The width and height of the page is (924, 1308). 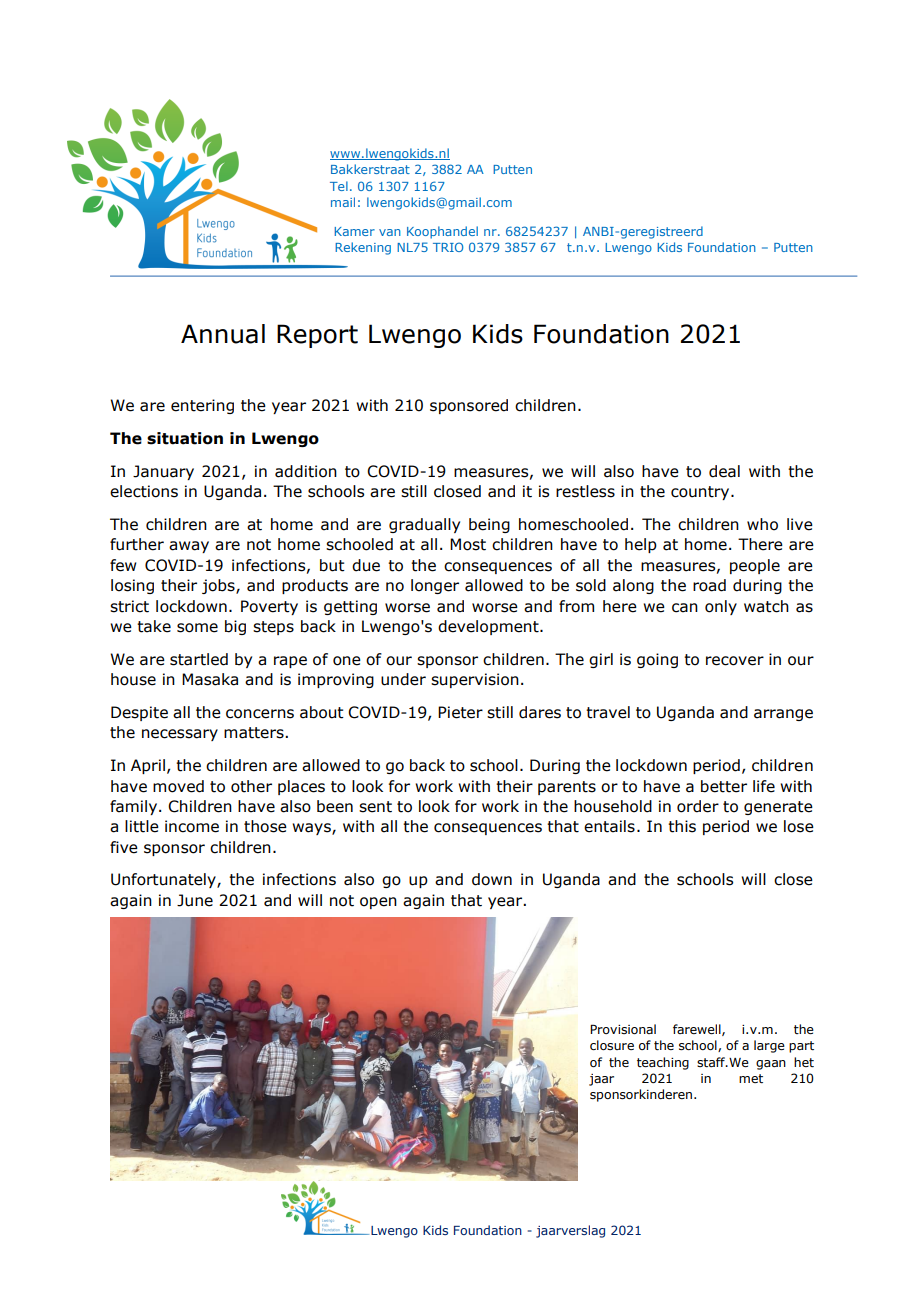 What do you see at coordinates (189, 547) in the page?
I see `away` at bounding box center [189, 547].
